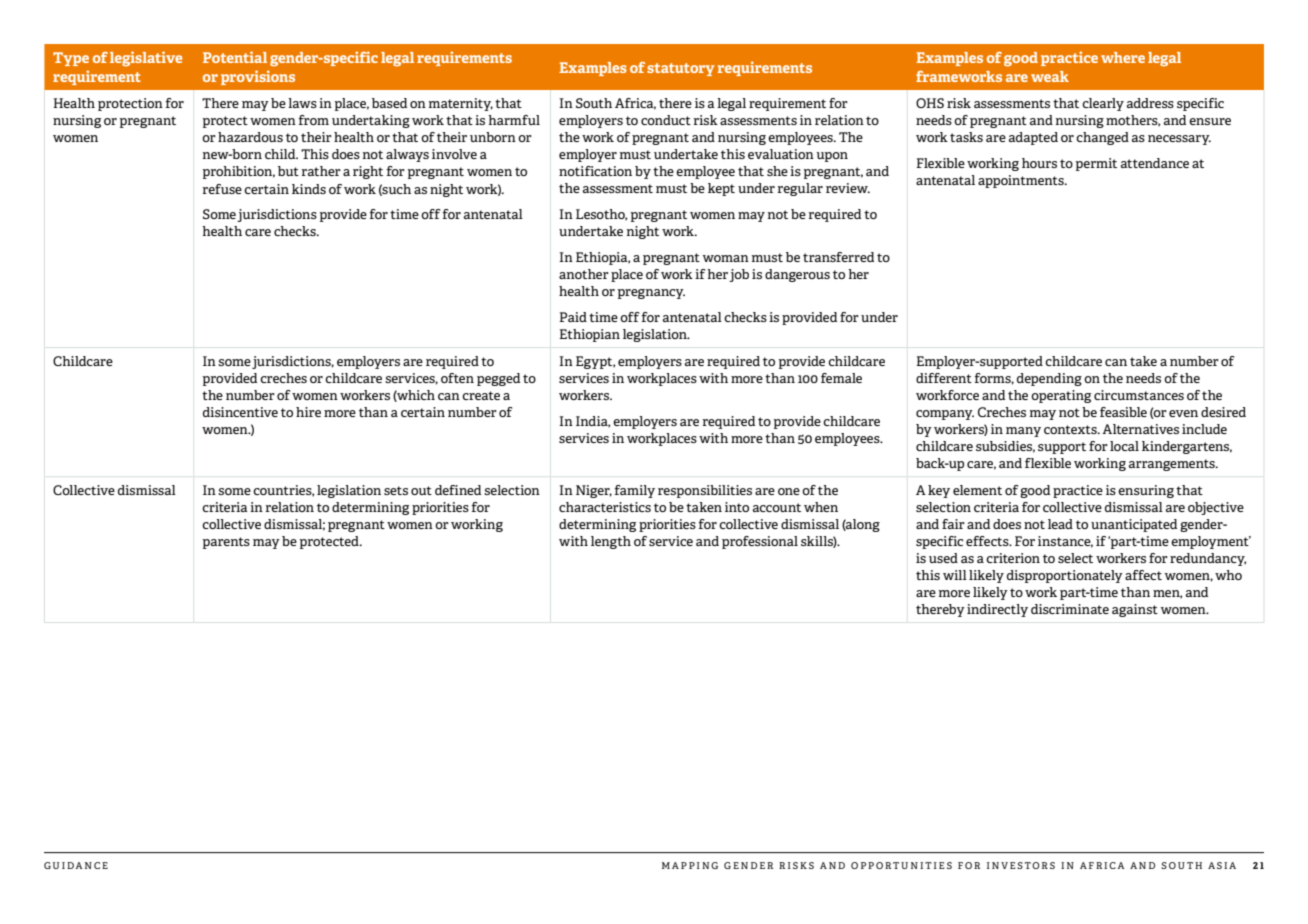  Describe the element at coordinates (226, 543) in the image. I see `parents` at that location.
